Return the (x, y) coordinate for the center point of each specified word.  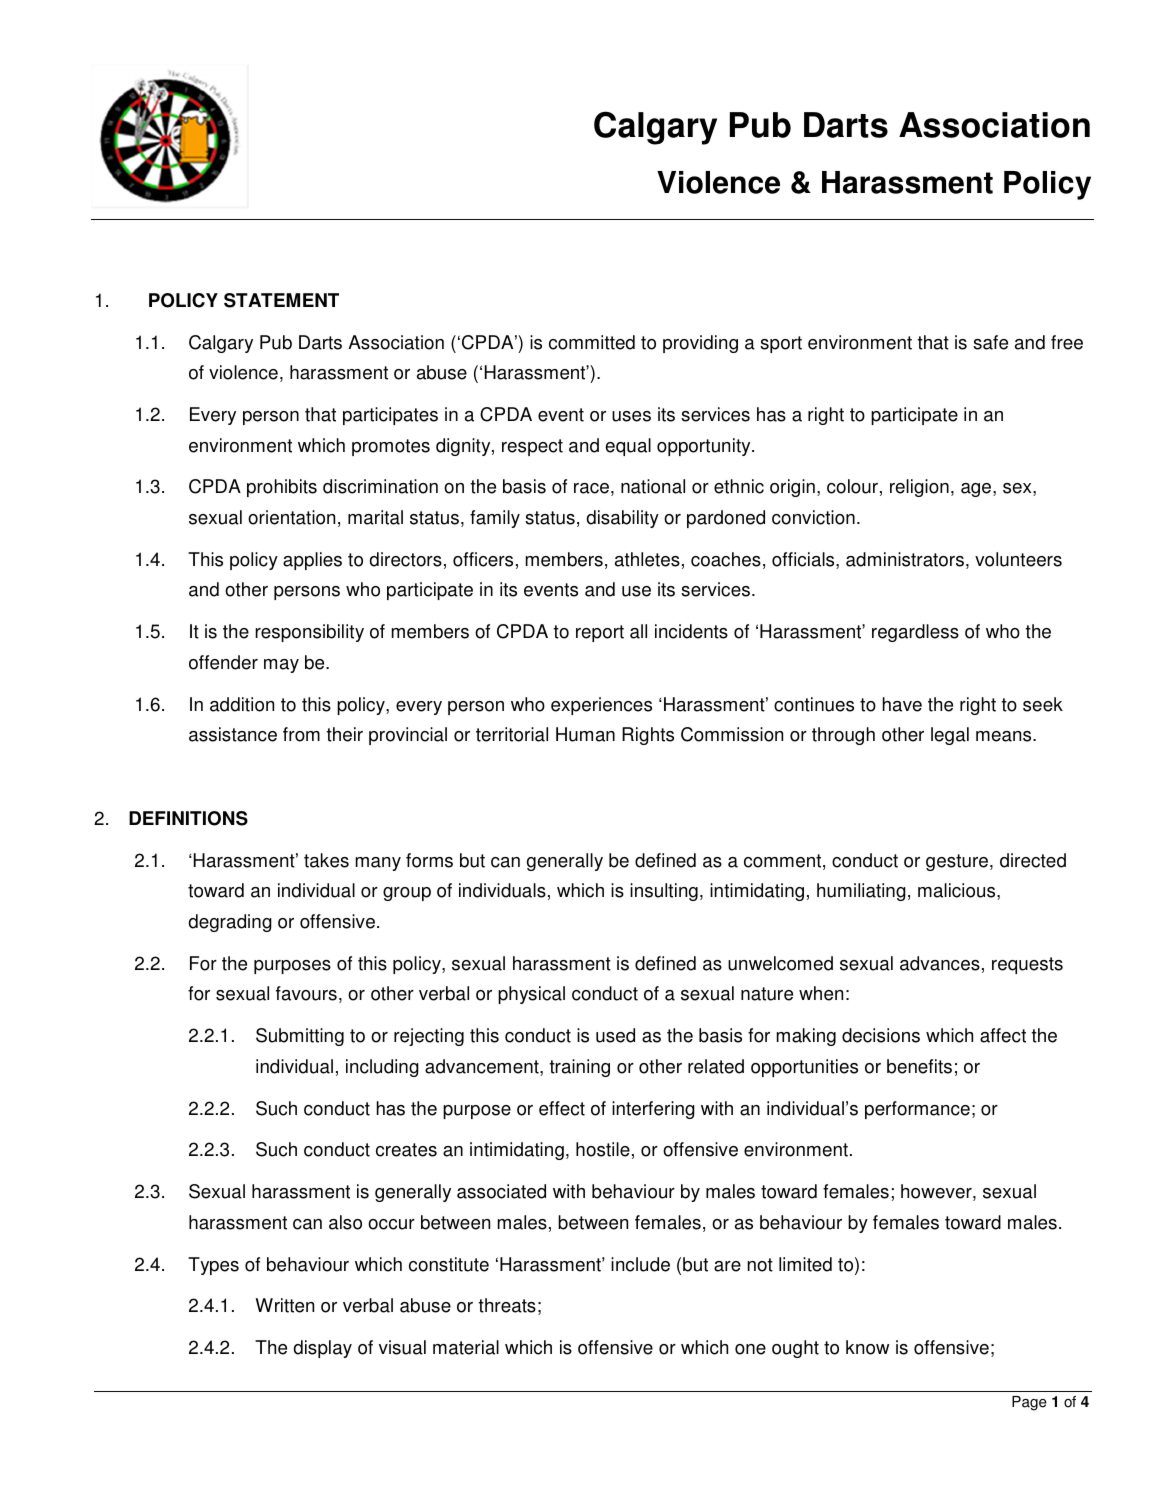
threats (507, 1305)
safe (990, 342)
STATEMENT (281, 300)
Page (1029, 1403)
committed (592, 342)
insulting (664, 892)
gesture (958, 862)
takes (326, 860)
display (323, 1349)
